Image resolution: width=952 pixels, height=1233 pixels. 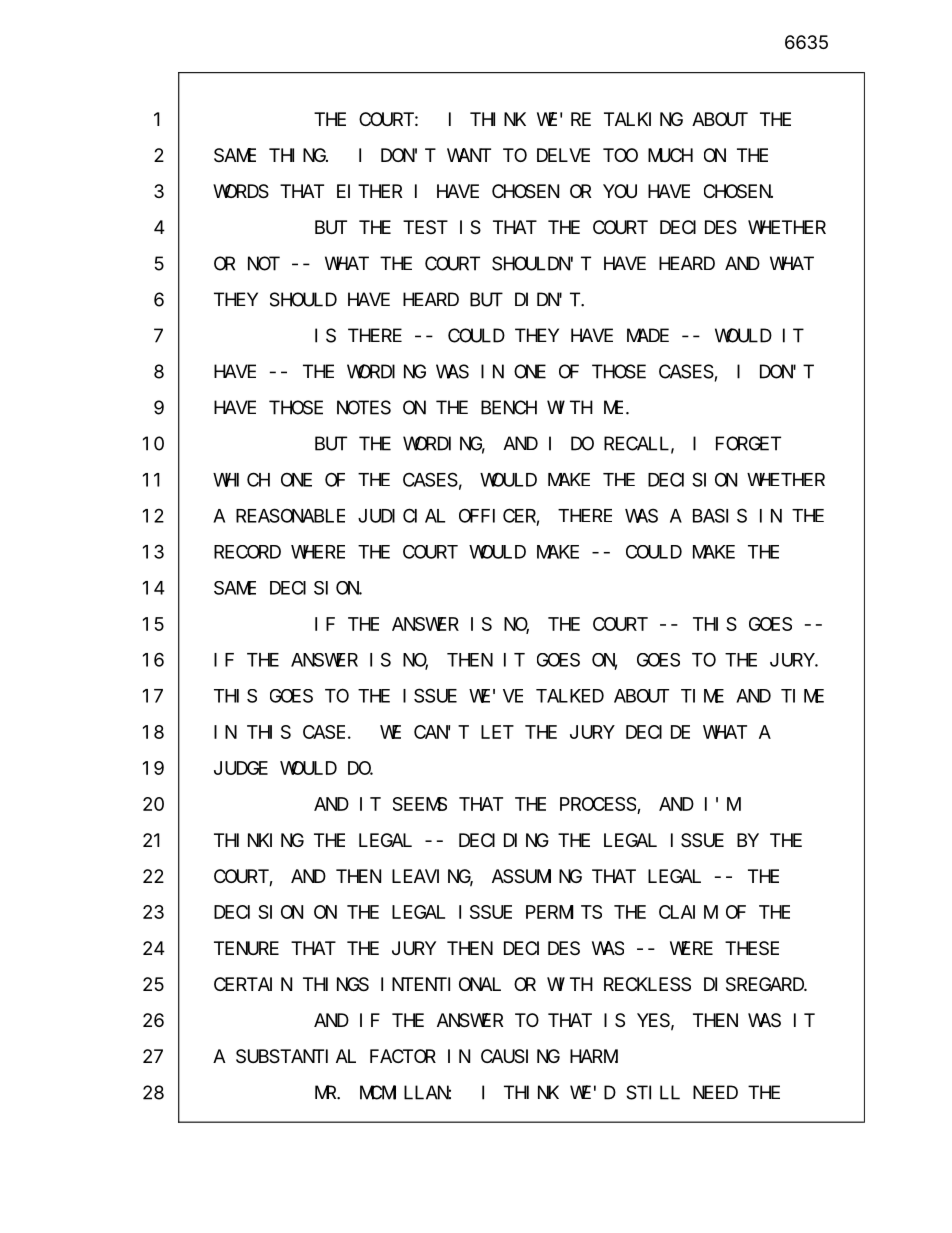 What do you see at coordinates (497, 732) in the image?
I see `LET` at bounding box center [497, 732].
